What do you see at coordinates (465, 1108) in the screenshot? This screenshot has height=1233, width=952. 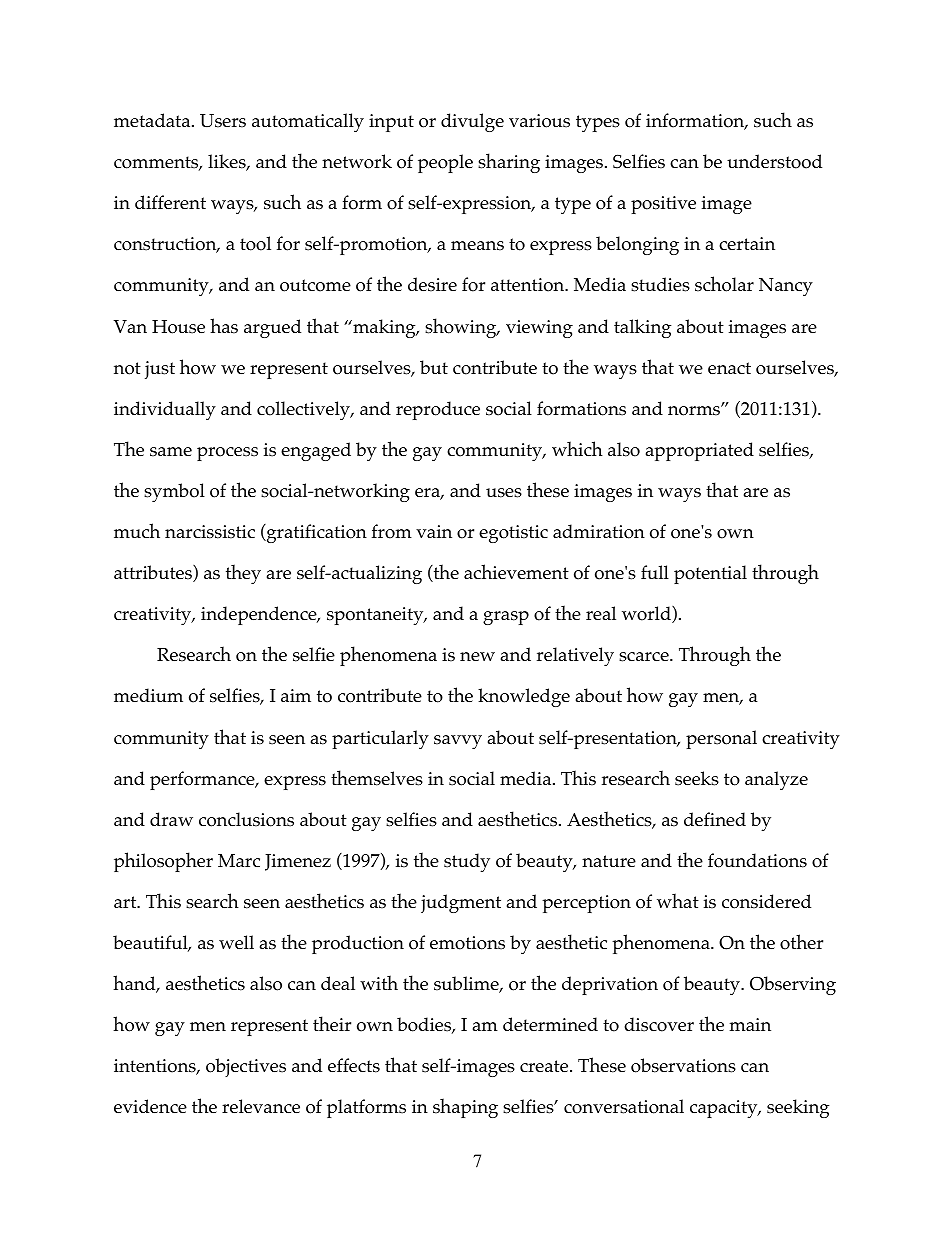 I see `shaping` at bounding box center [465, 1108].
